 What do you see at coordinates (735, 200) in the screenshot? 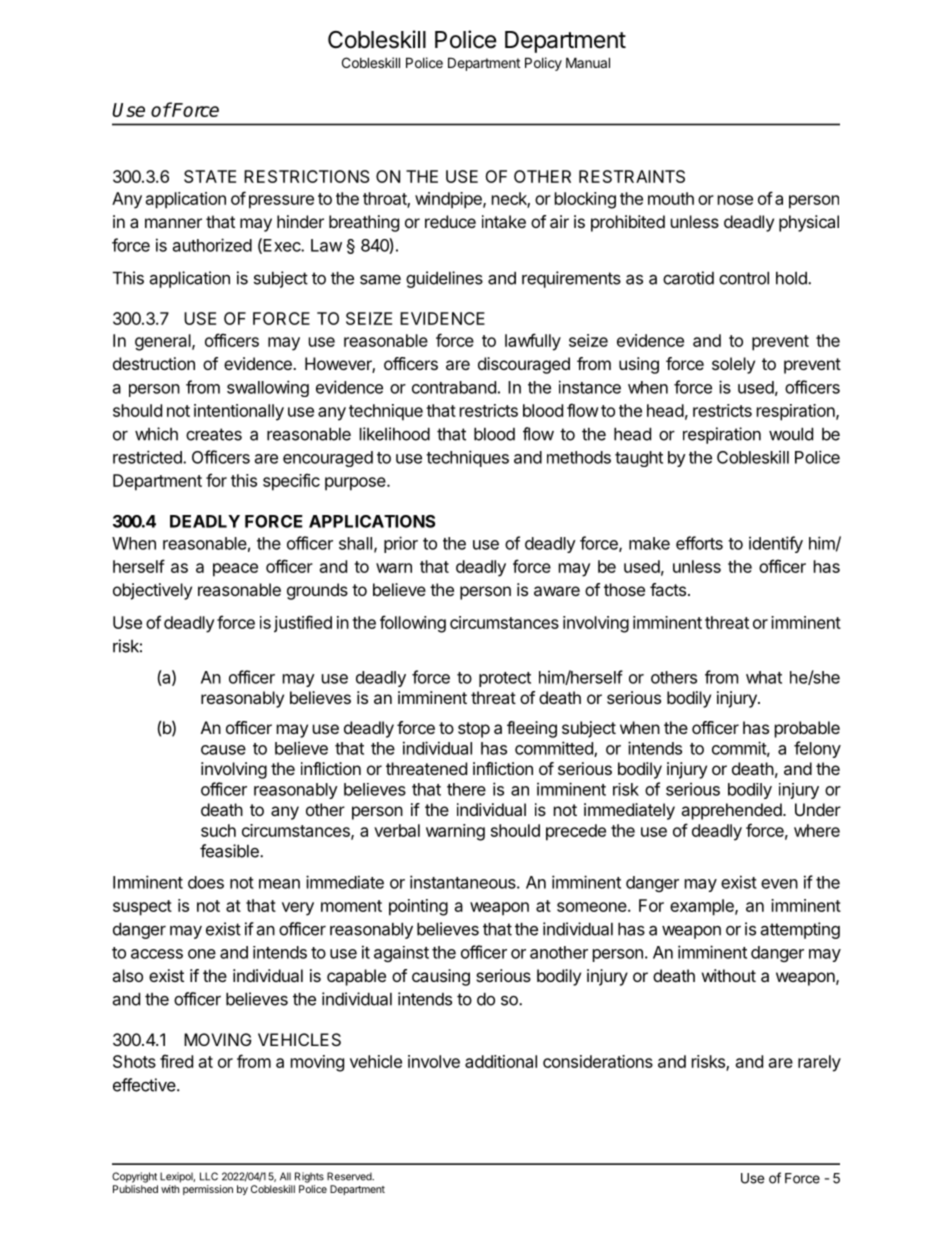
I see `nose` at bounding box center [735, 200].
